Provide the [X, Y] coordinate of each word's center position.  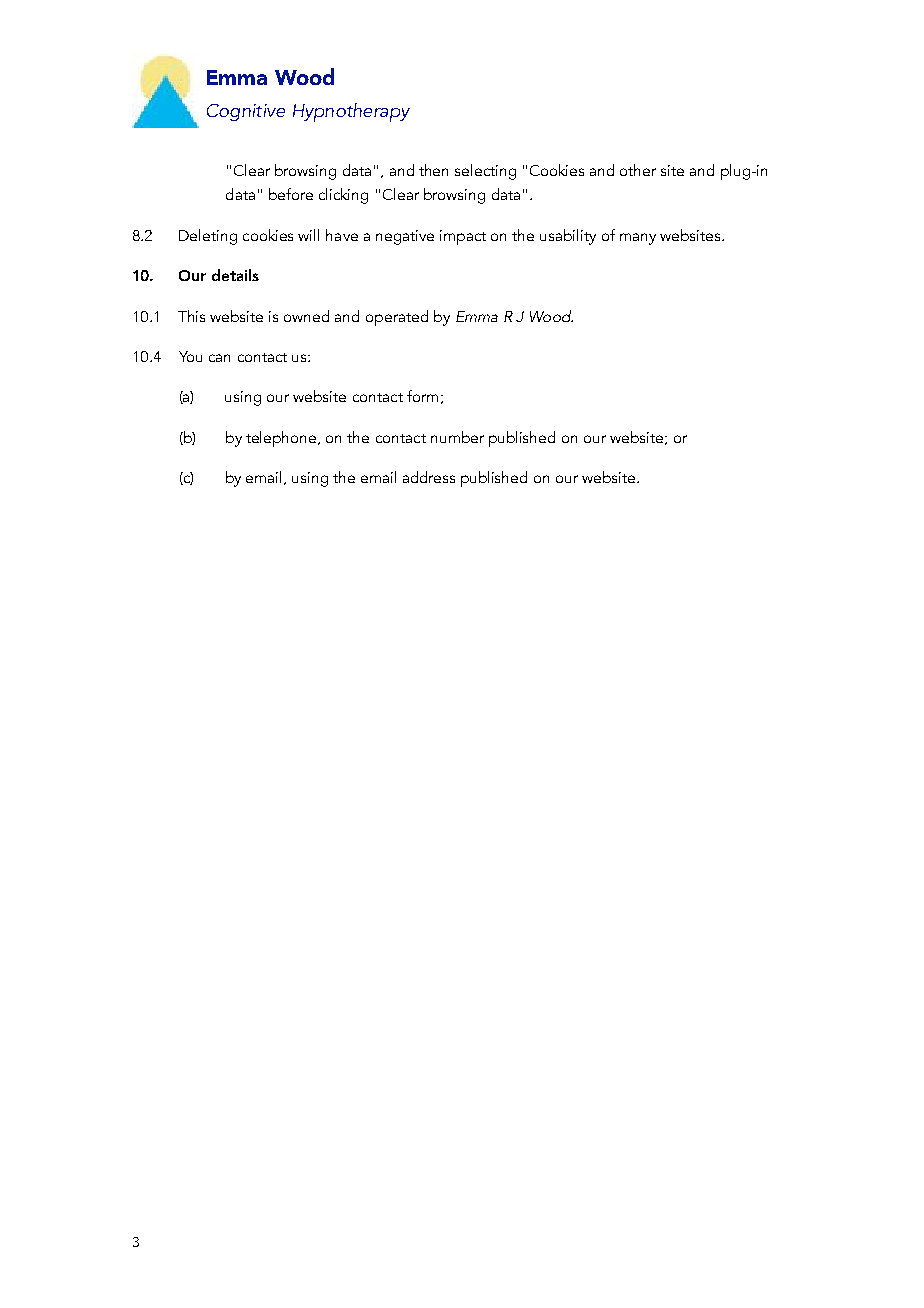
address [429, 477]
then [433, 170]
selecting [485, 172]
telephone [282, 439]
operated [397, 318]
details [235, 275]
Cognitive [246, 112]
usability [568, 237]
